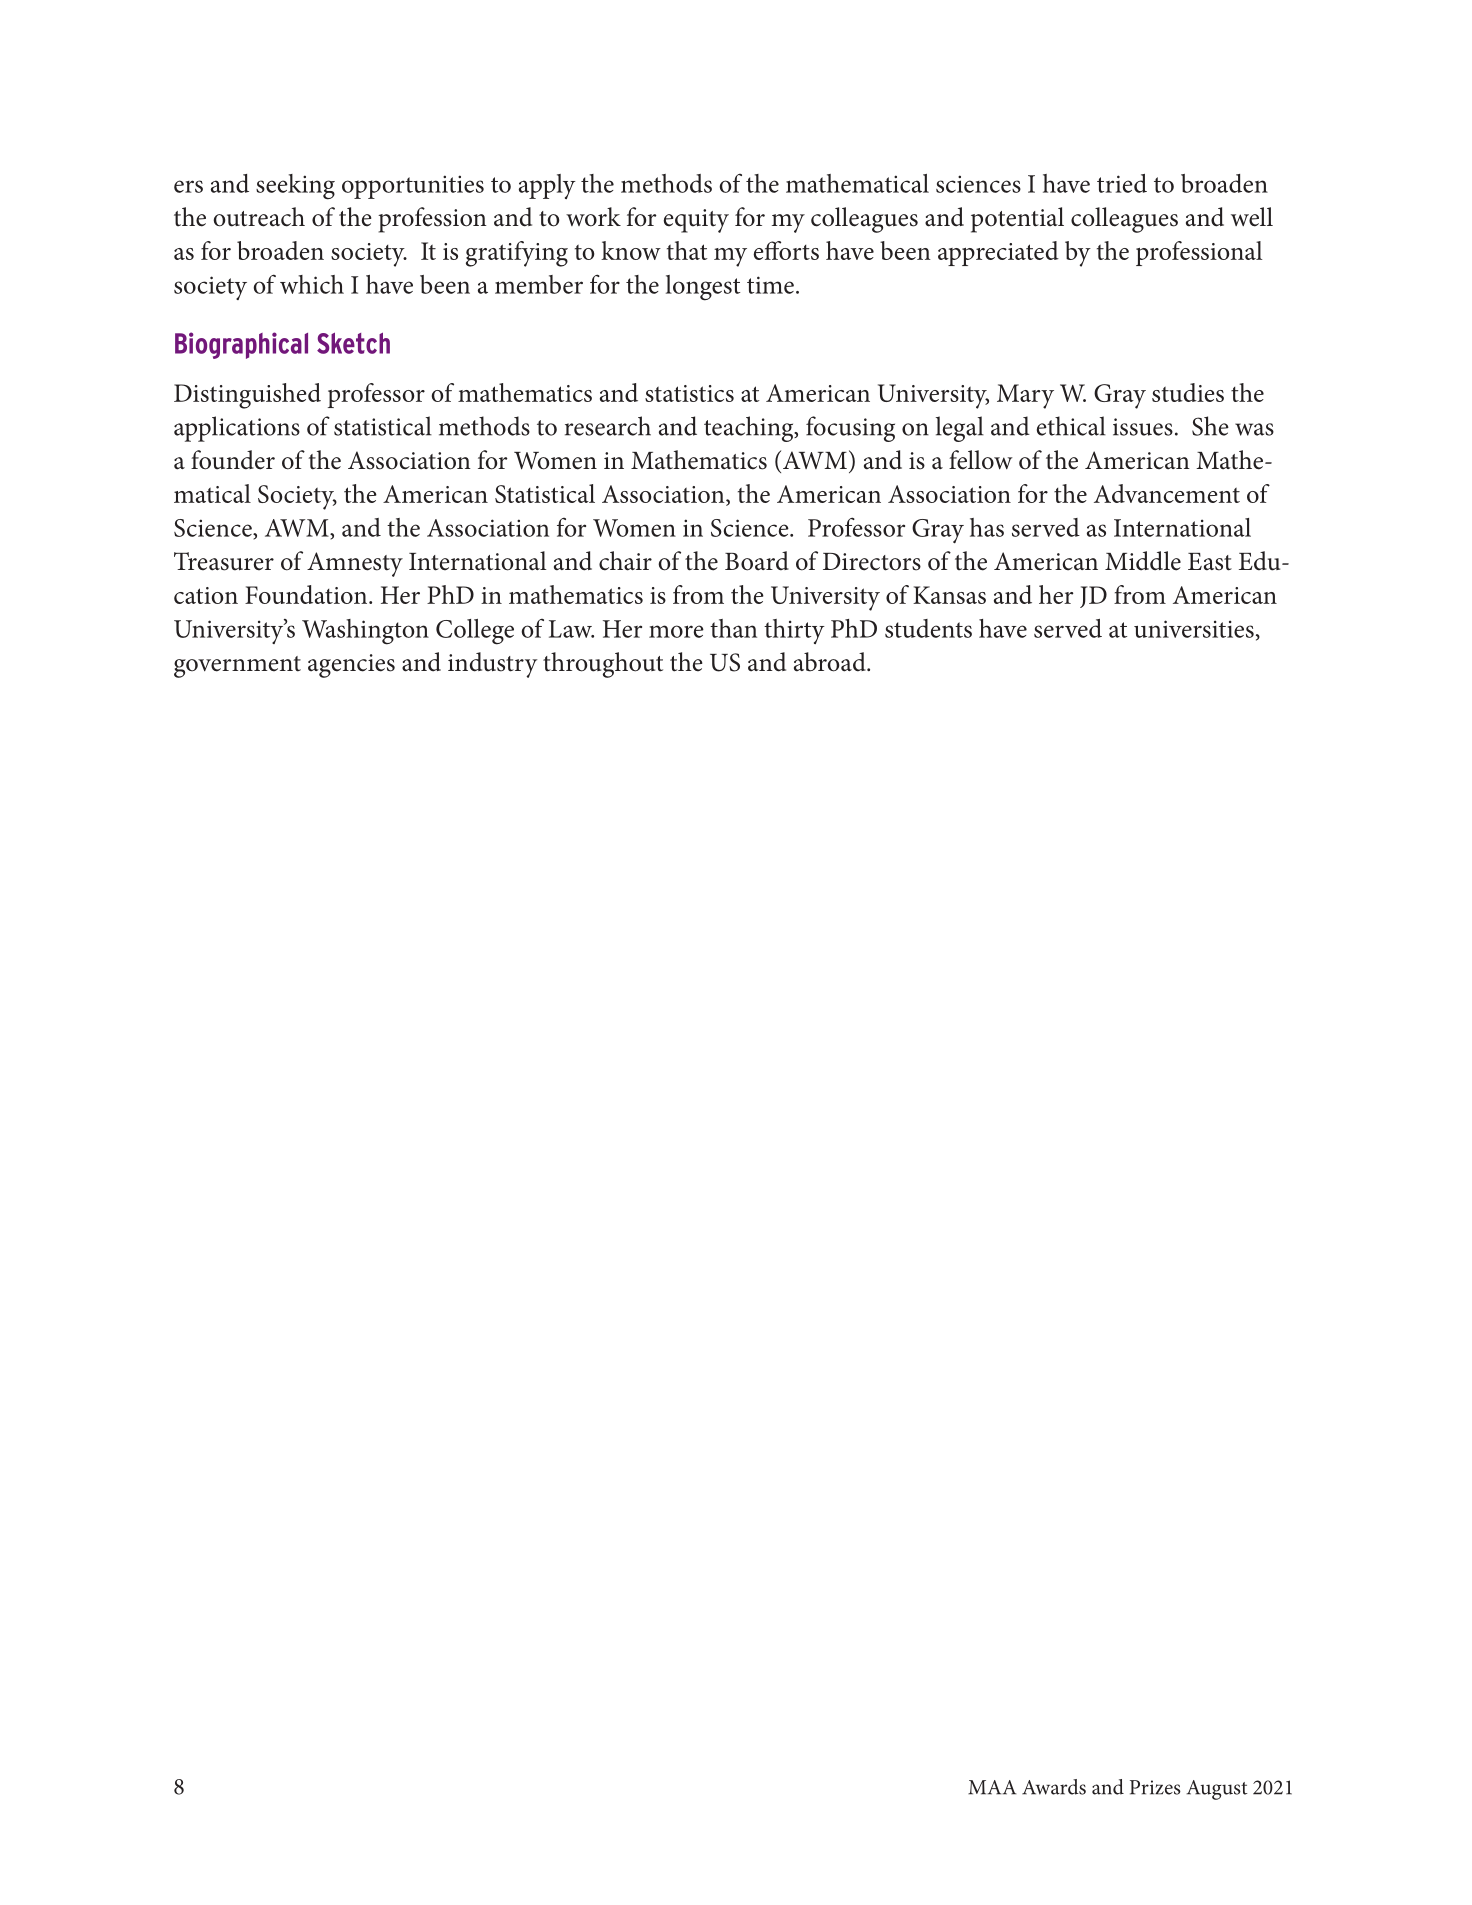 Image resolution: width=1472 pixels, height=1905 pixels. What do you see at coordinates (831, 662) in the page?
I see `abroad` at bounding box center [831, 662].
